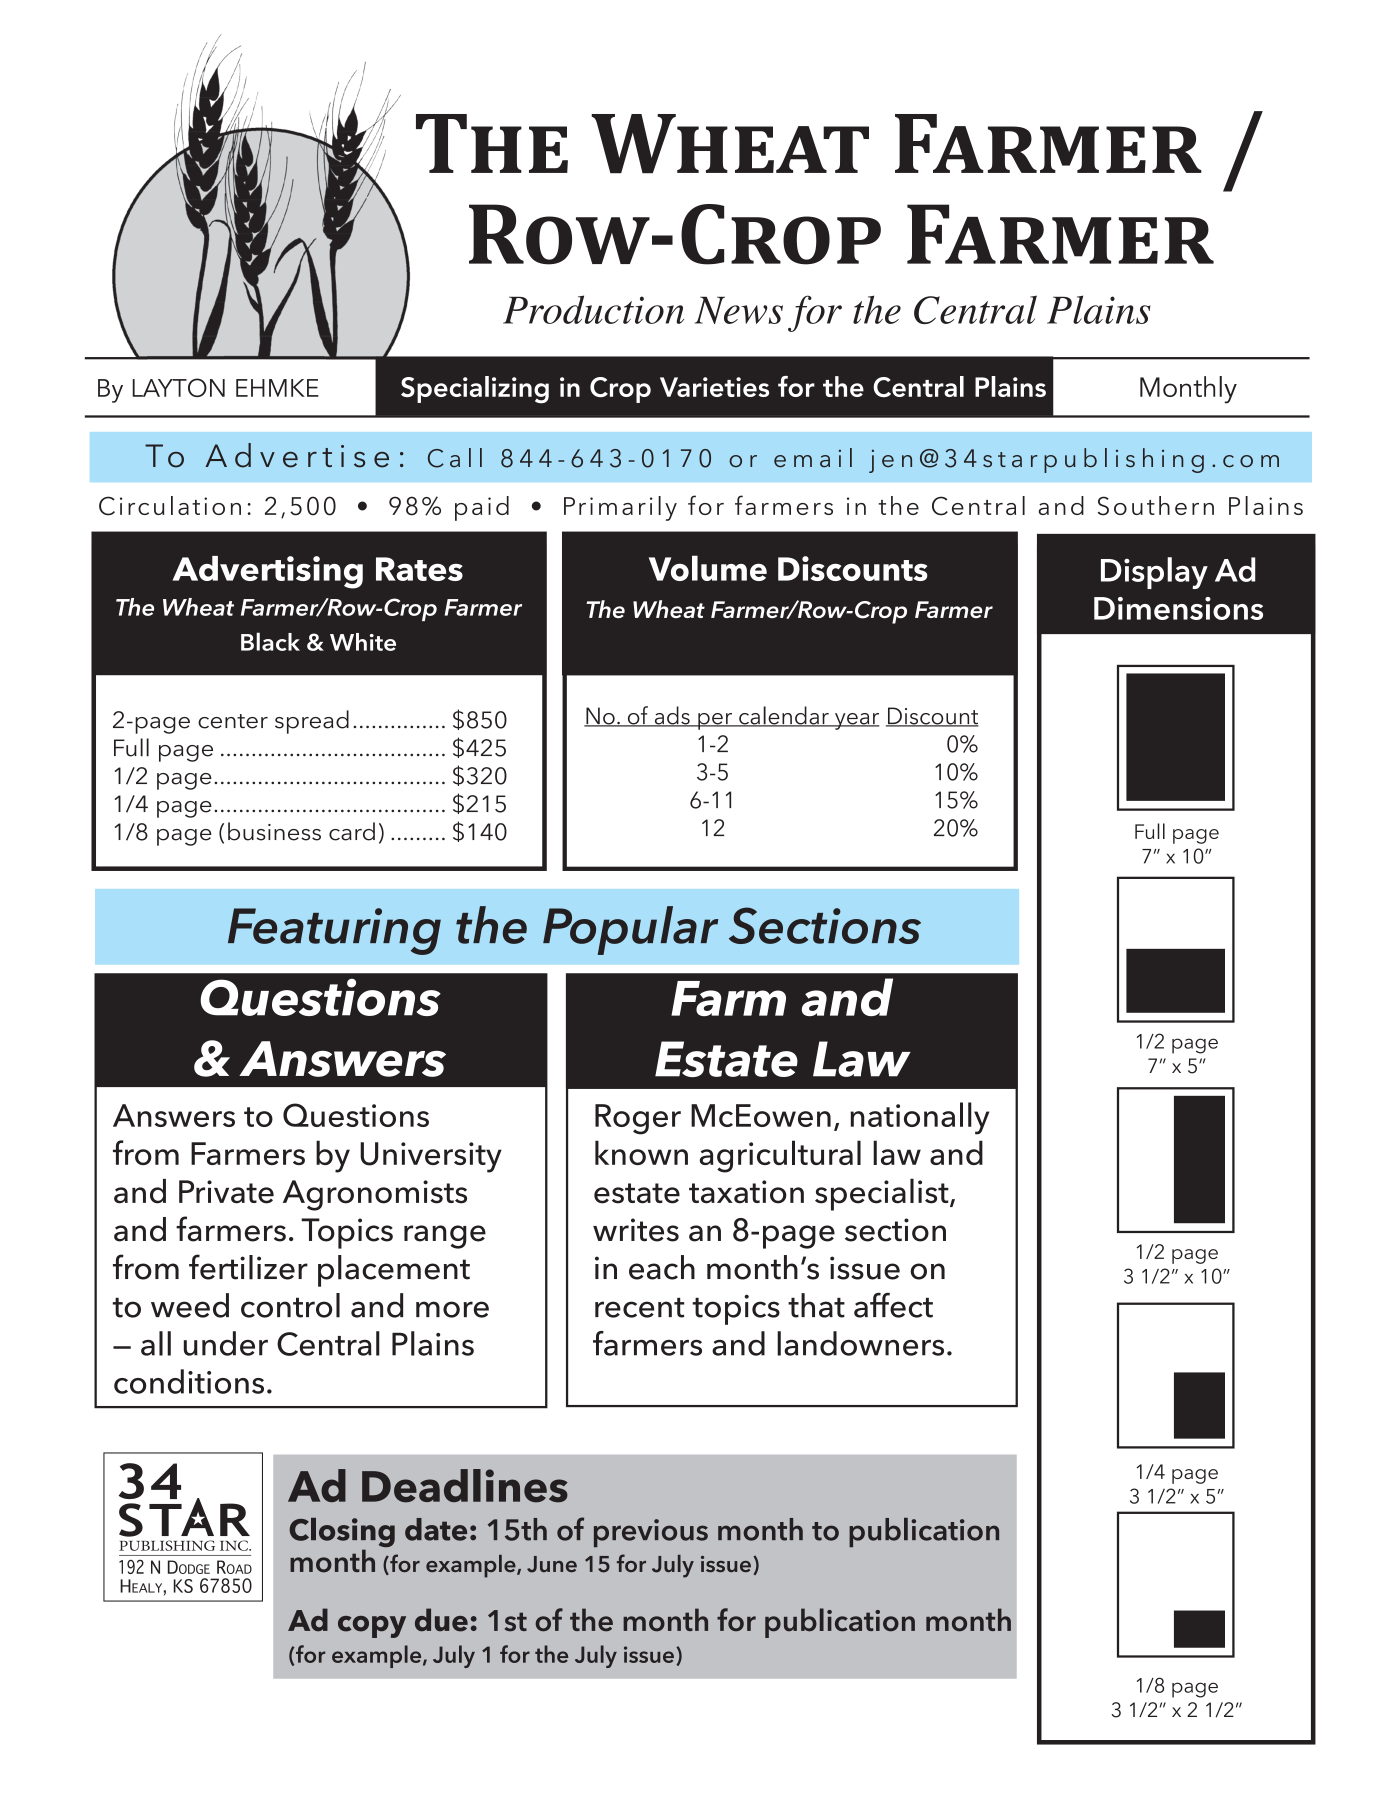 The image size is (1388, 1796). What do you see at coordinates (1156, 506) in the screenshot?
I see `Southern` at bounding box center [1156, 506].
